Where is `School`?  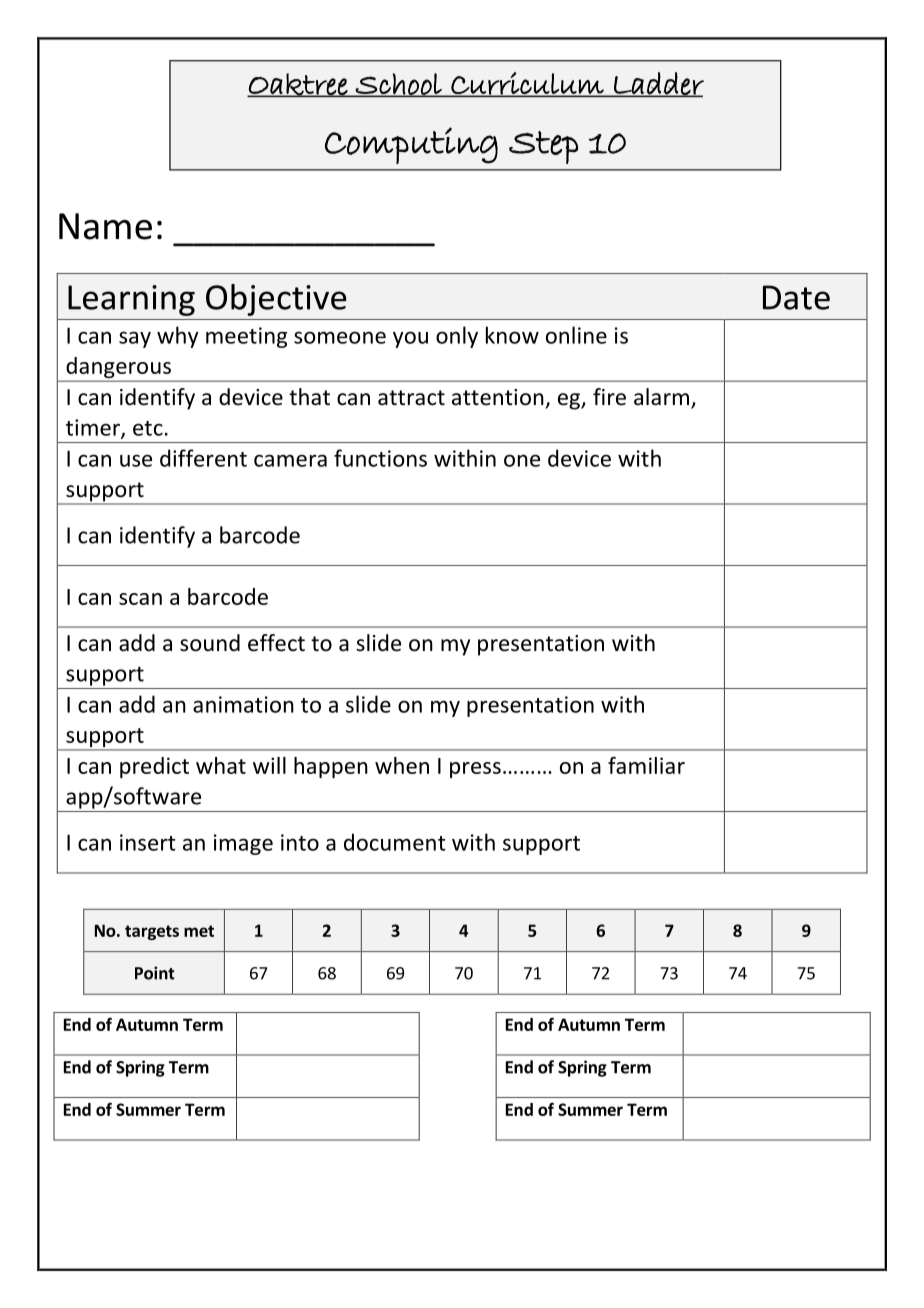
School is located at coordinates (399, 85).
